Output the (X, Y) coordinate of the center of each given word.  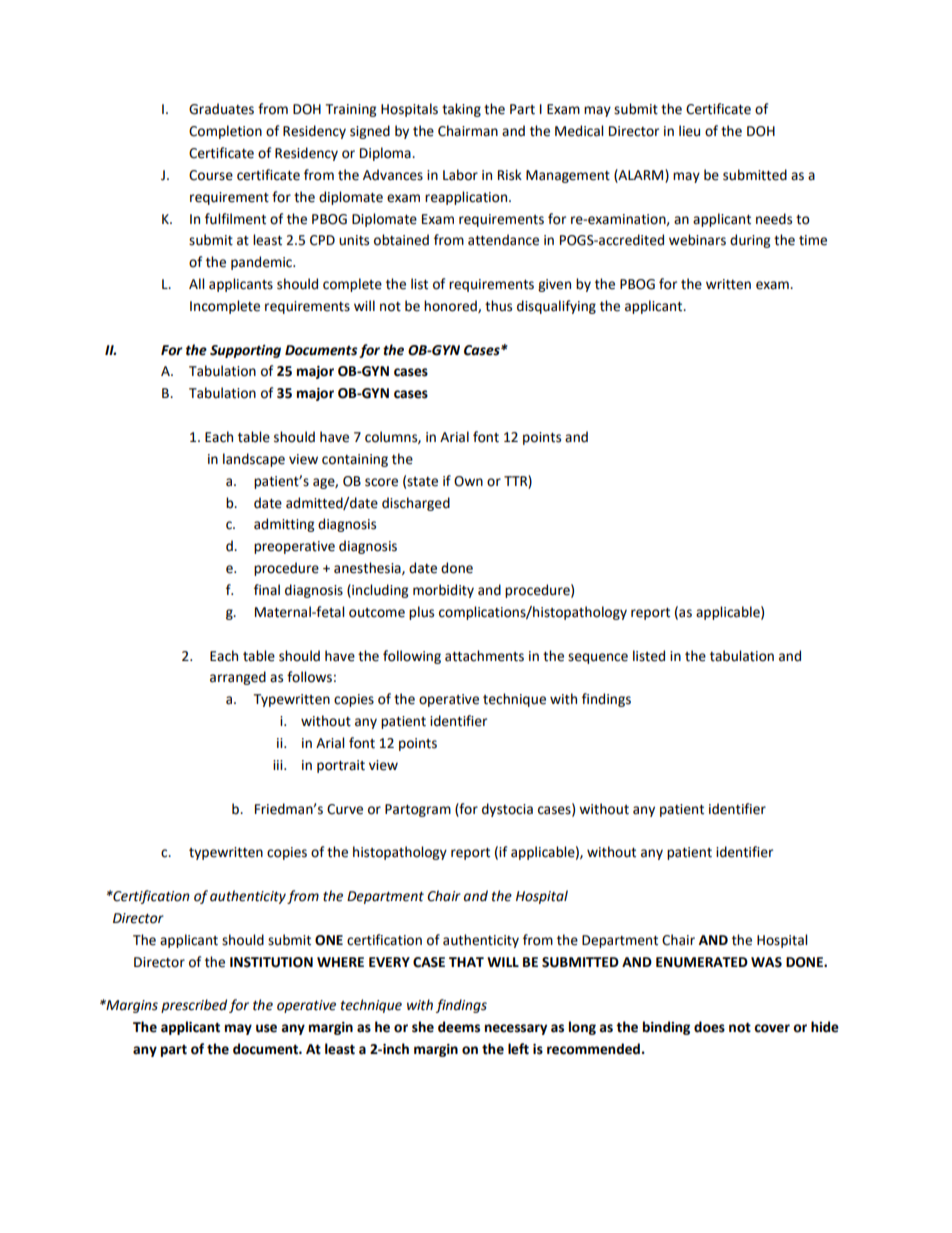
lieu (689, 131)
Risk (510, 175)
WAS (766, 962)
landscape (254, 460)
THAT (466, 962)
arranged (238, 678)
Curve (345, 809)
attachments (484, 656)
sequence (598, 658)
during (750, 241)
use (266, 1028)
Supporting (245, 351)
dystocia (507, 810)
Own (468, 481)
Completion (225, 132)
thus (498, 306)
